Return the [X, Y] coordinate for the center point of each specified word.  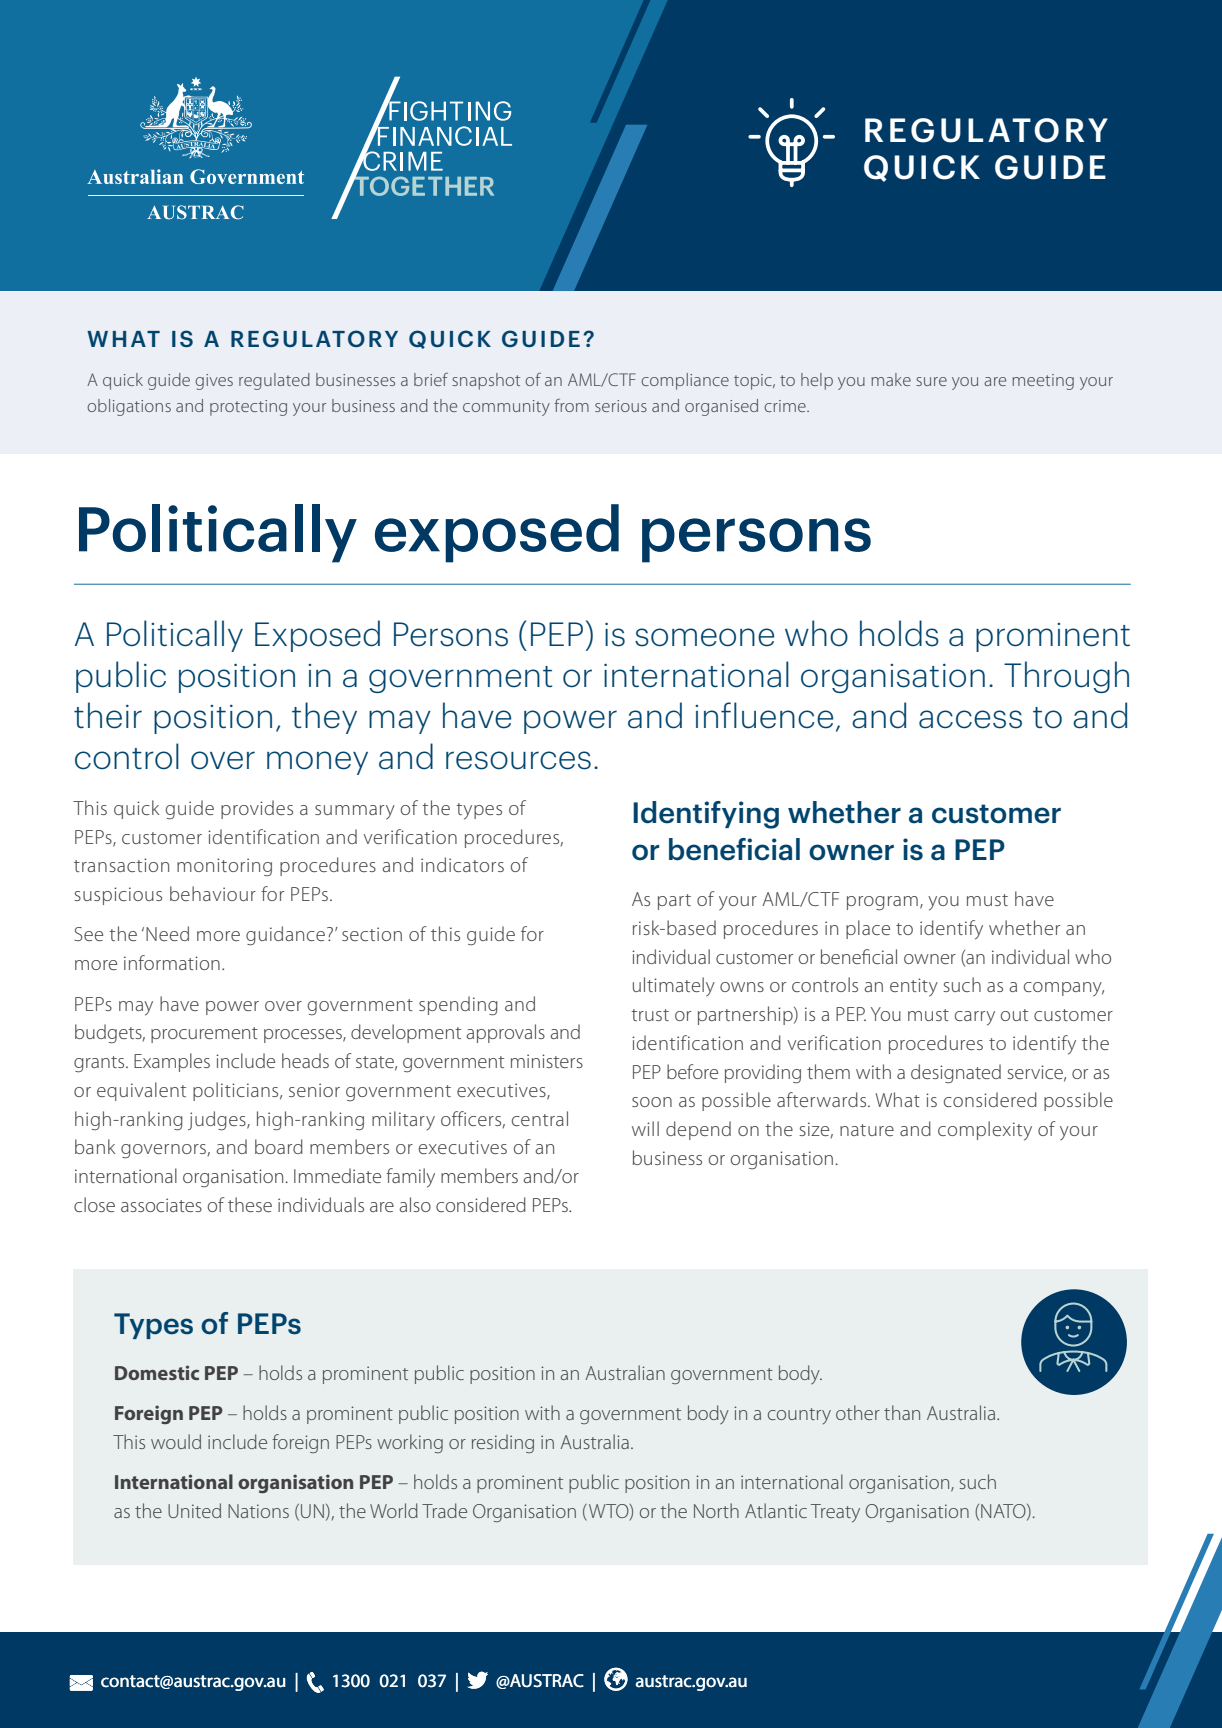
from [571, 405]
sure [931, 381]
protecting [248, 408]
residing [503, 1443]
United [194, 1510]
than [902, 1412]
